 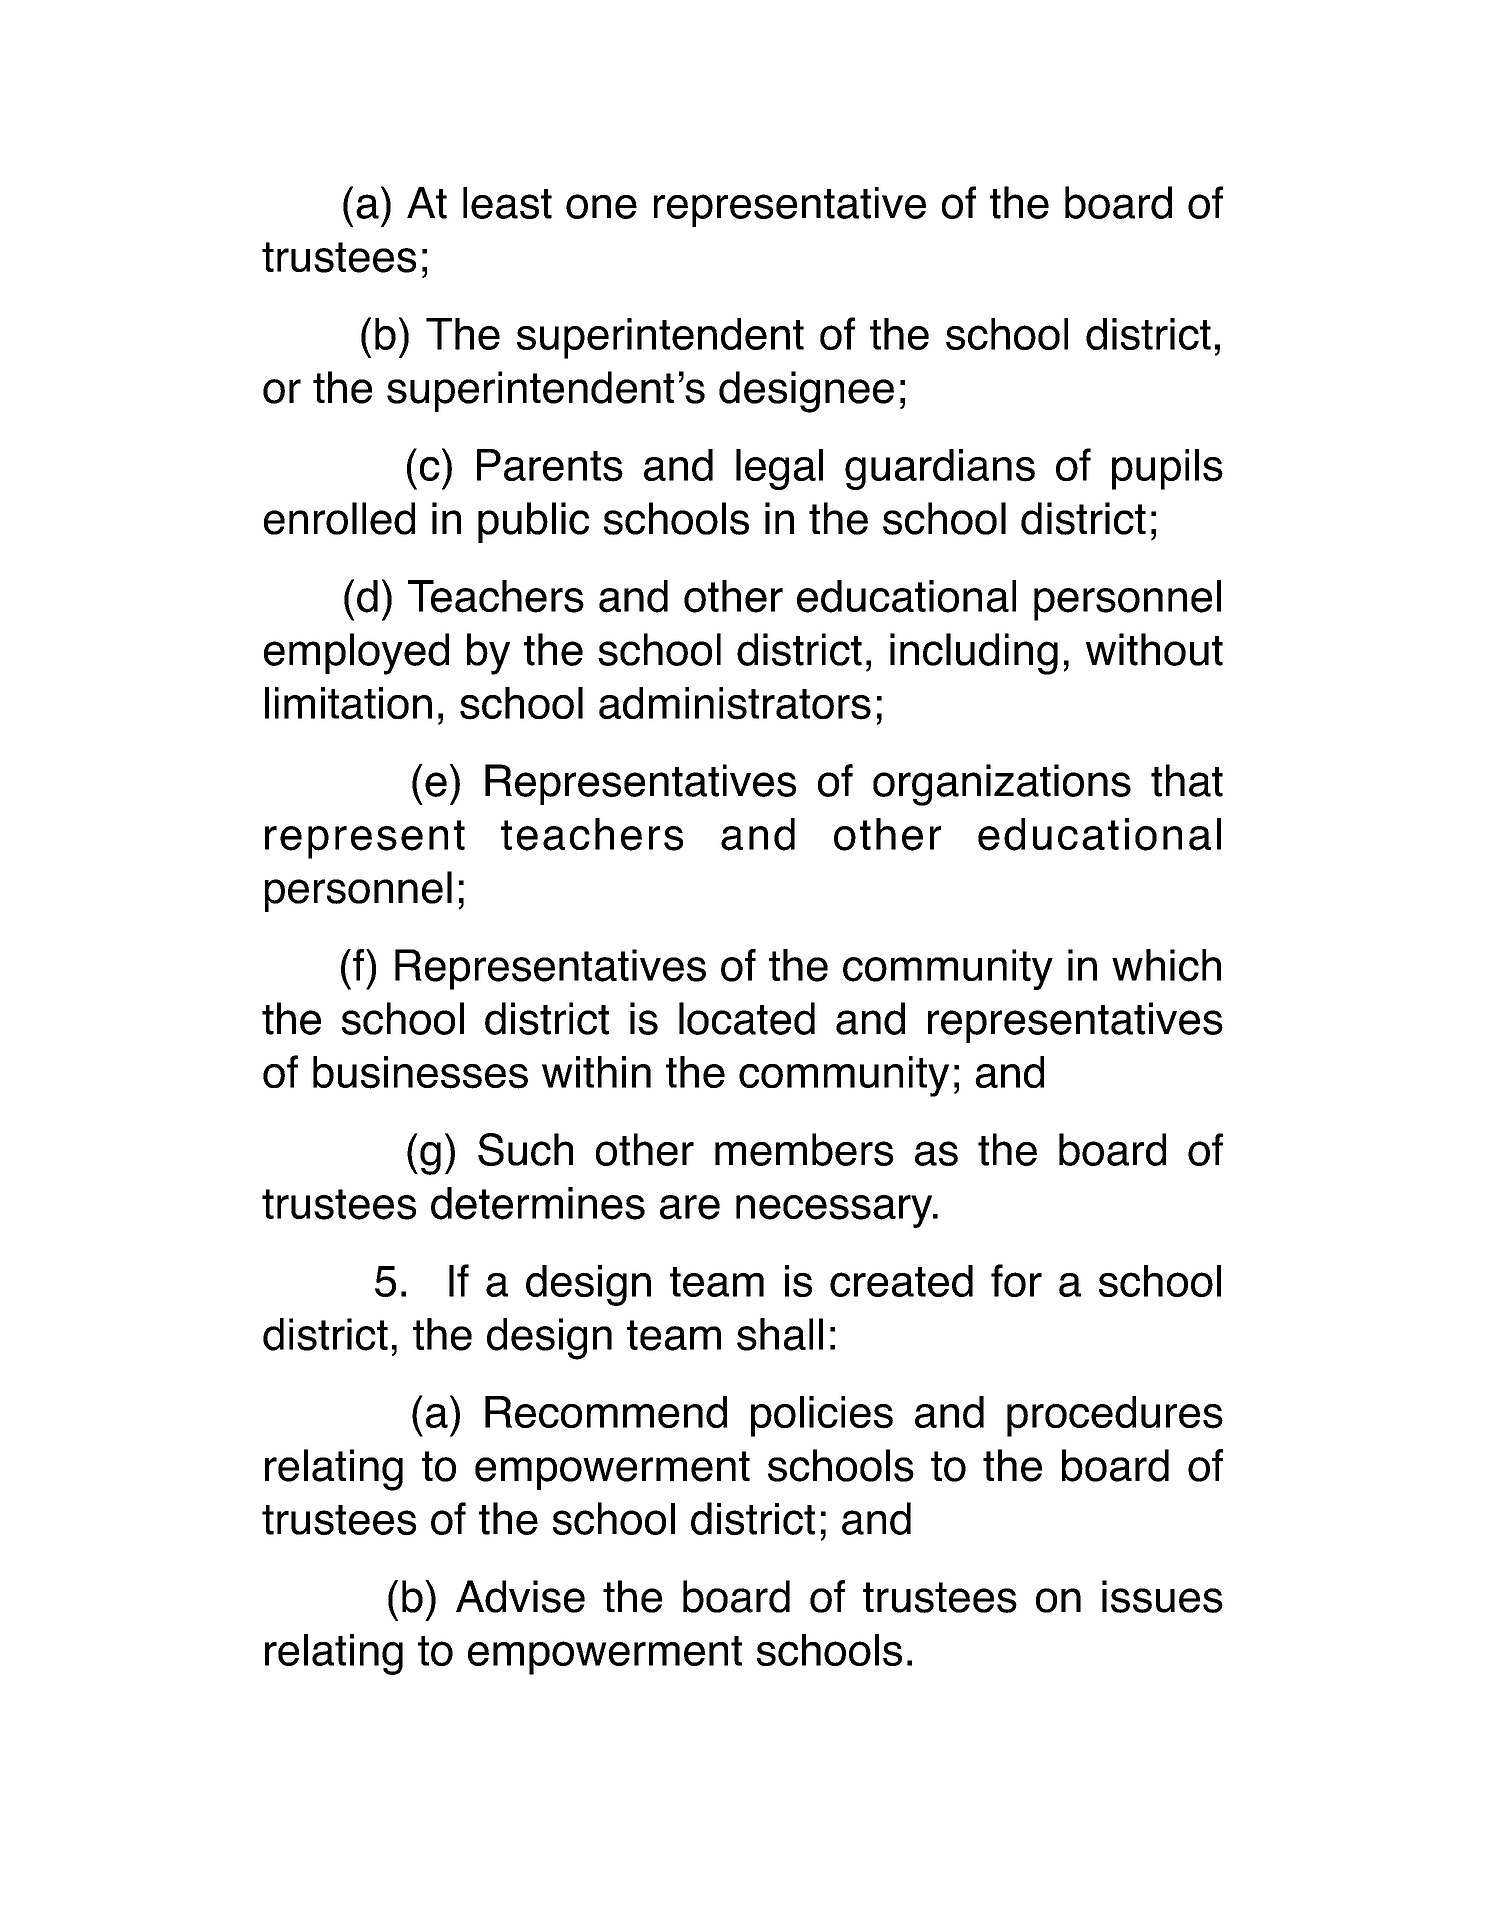 What do you see at coordinates (835, 1211) in the document?
I see `necessary` at bounding box center [835, 1211].
